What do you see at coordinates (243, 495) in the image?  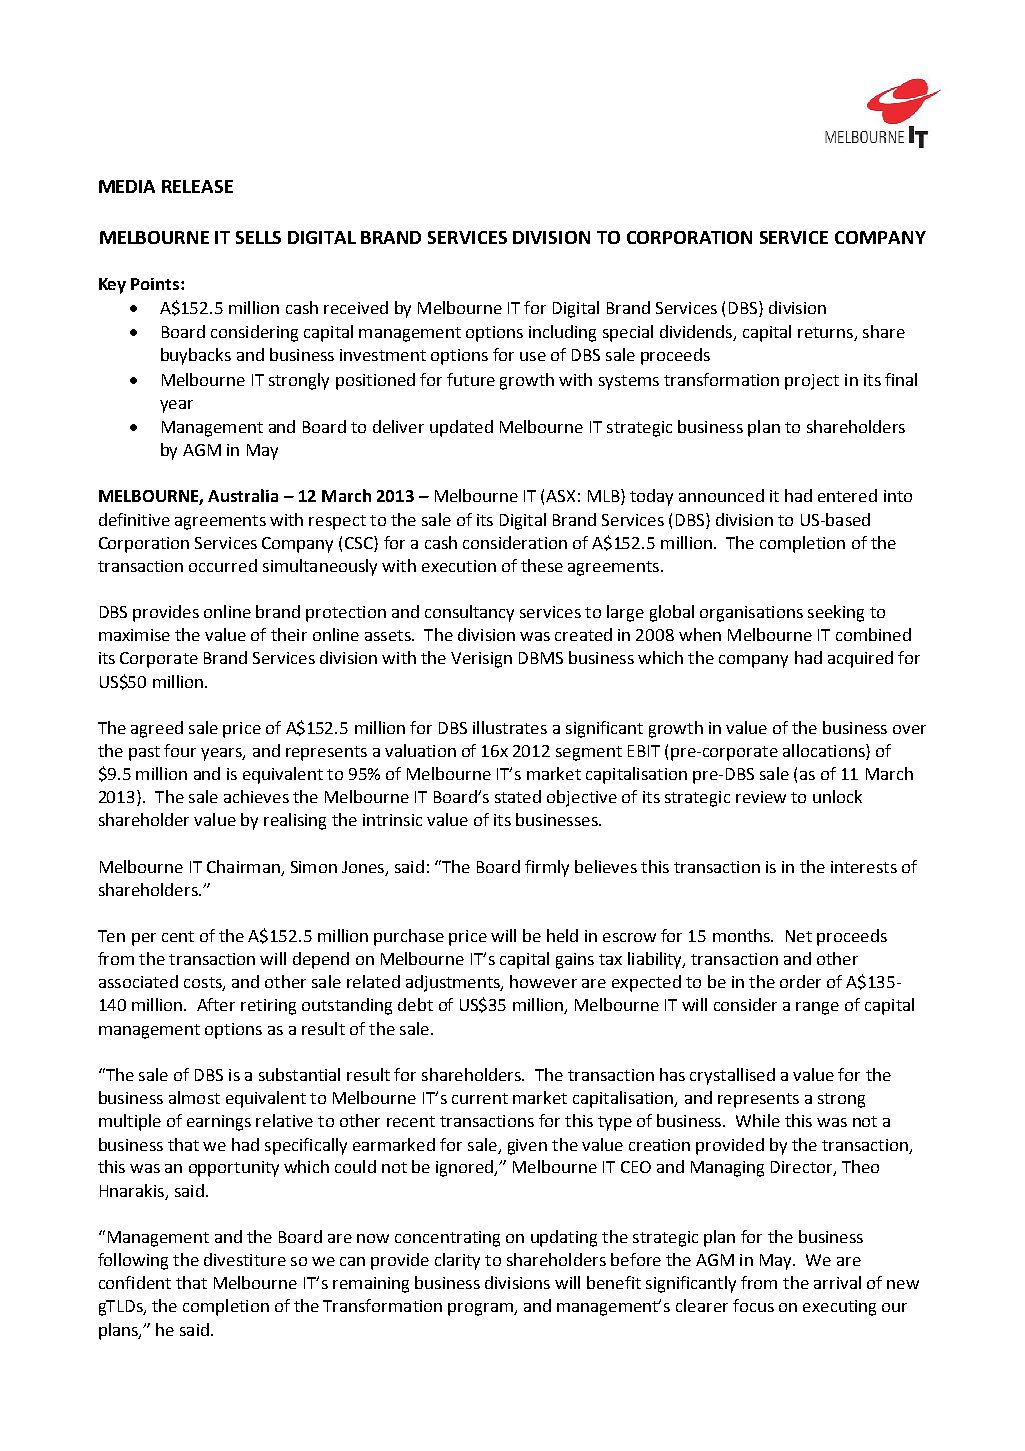 I see `Australia` at bounding box center [243, 495].
